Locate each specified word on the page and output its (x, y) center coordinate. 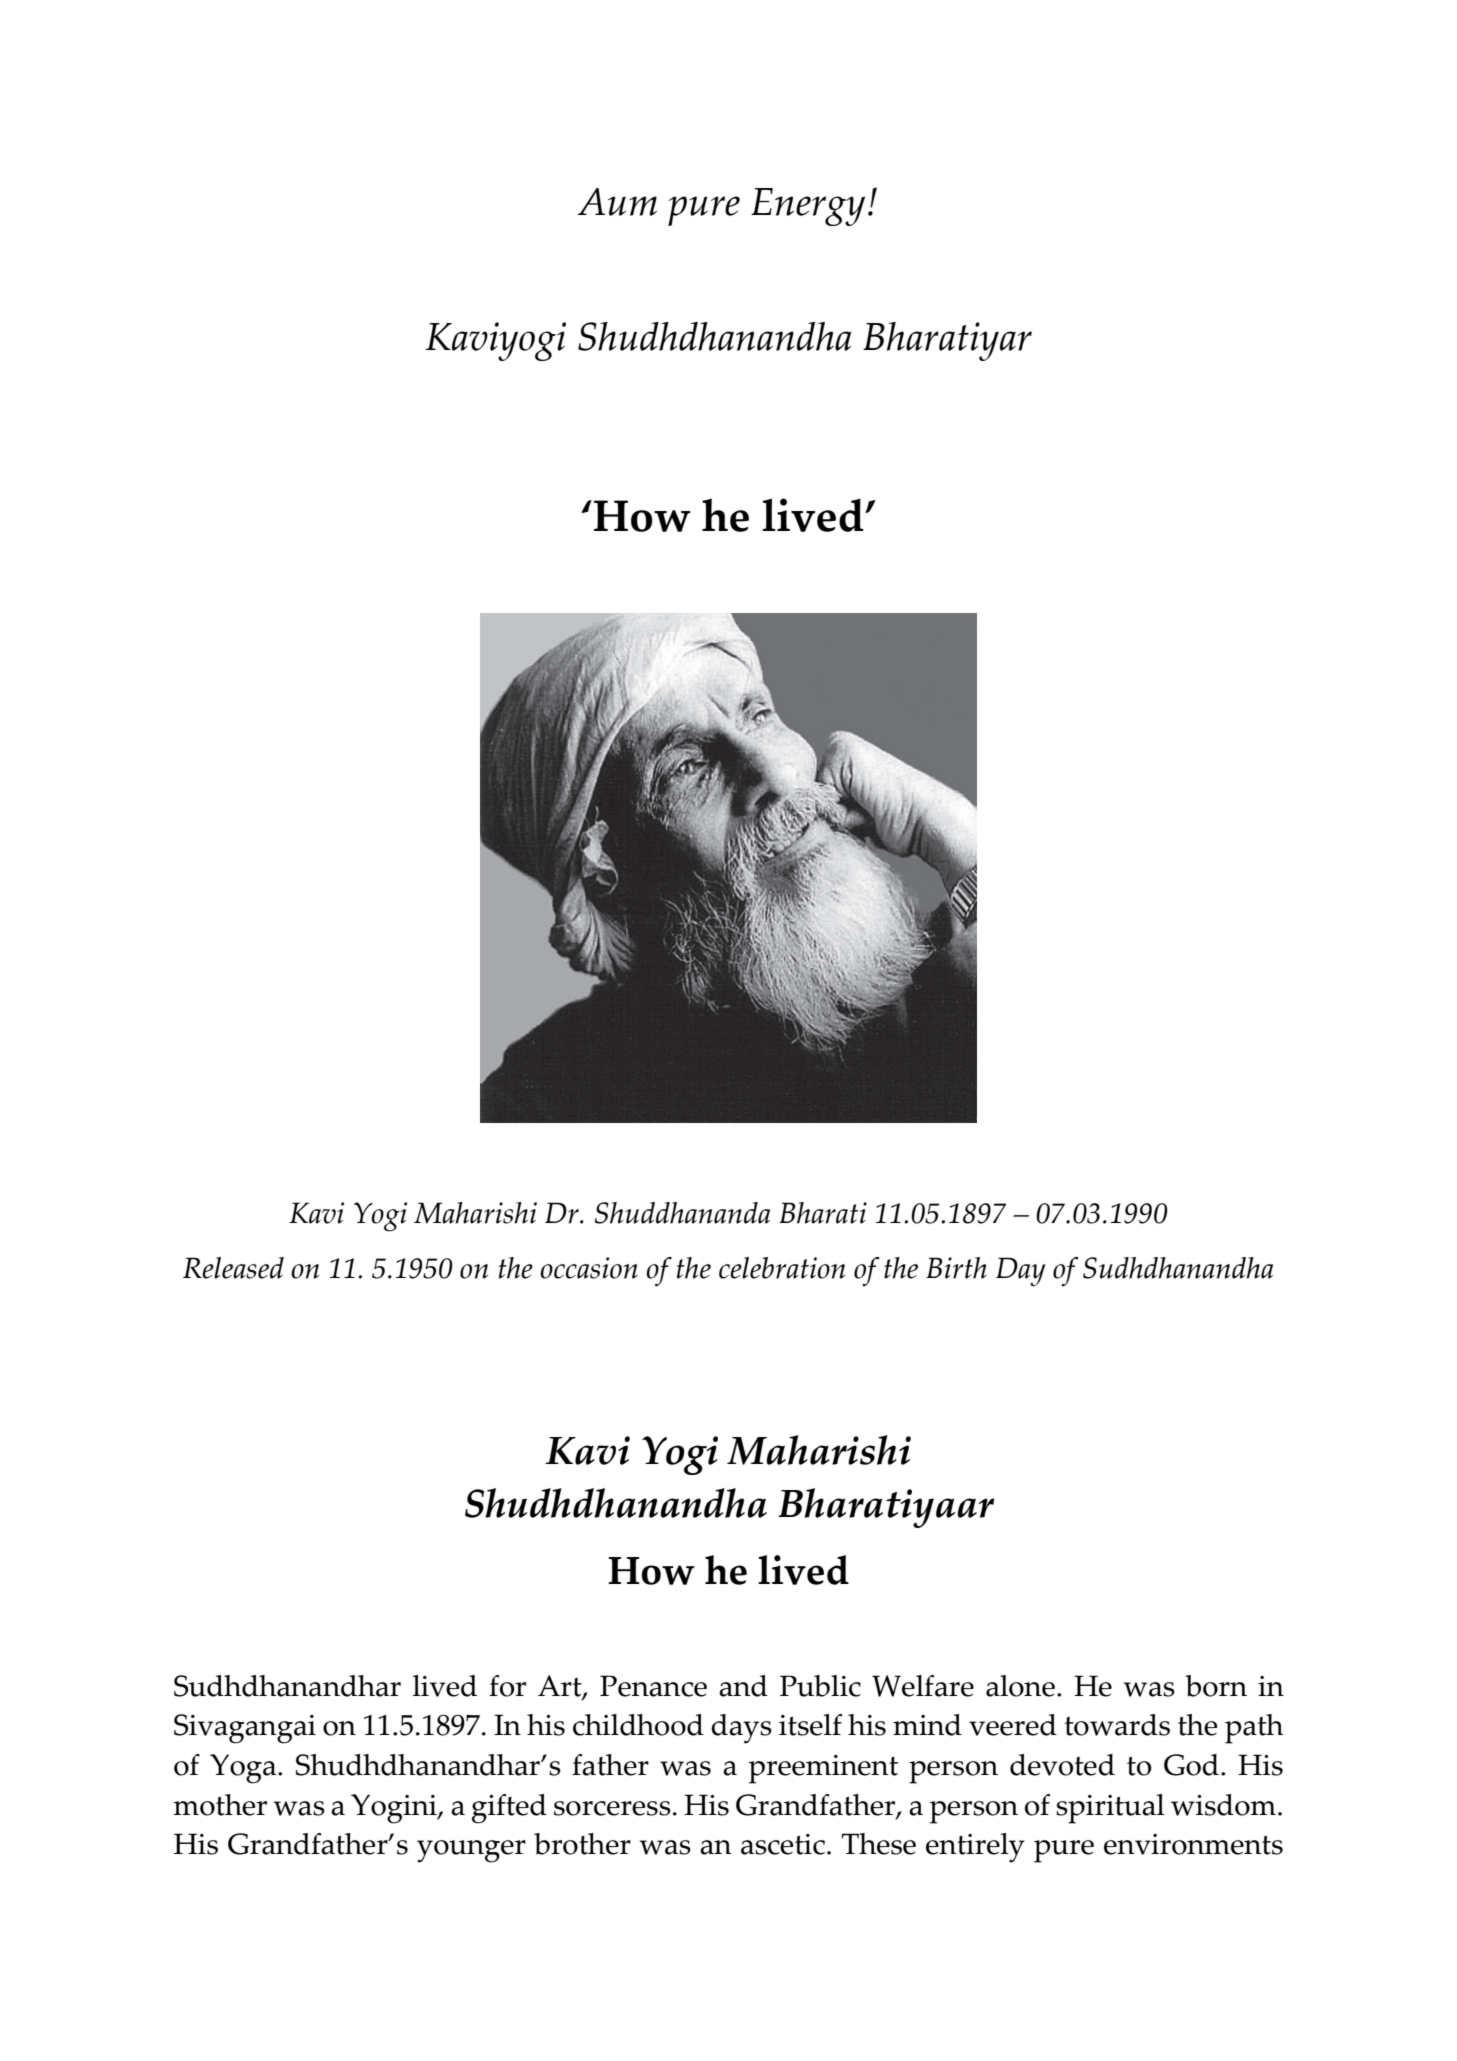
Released (233, 1268)
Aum (617, 202)
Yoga (244, 1769)
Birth (956, 1268)
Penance (653, 1686)
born (1216, 1686)
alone (1020, 1686)
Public (820, 1686)
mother (220, 1805)
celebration (782, 1268)
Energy (808, 207)
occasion (589, 1268)
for (507, 1686)
